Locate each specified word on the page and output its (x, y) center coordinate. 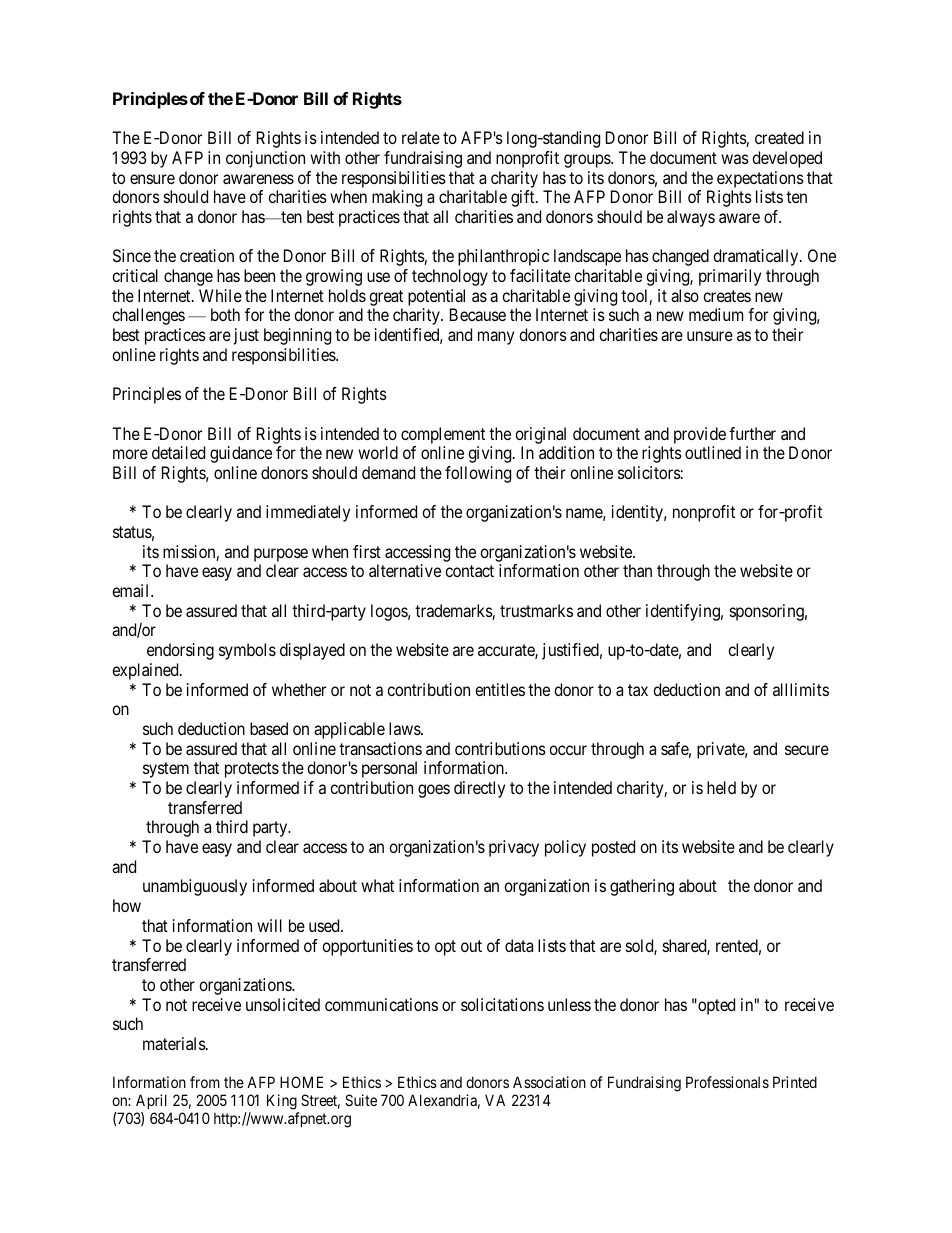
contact (469, 571)
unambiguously (195, 887)
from (205, 1082)
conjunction (265, 159)
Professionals (727, 1082)
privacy (514, 848)
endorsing (180, 651)
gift (524, 198)
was (735, 159)
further (752, 433)
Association (549, 1082)
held (721, 787)
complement (443, 435)
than (637, 570)
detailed (178, 452)
